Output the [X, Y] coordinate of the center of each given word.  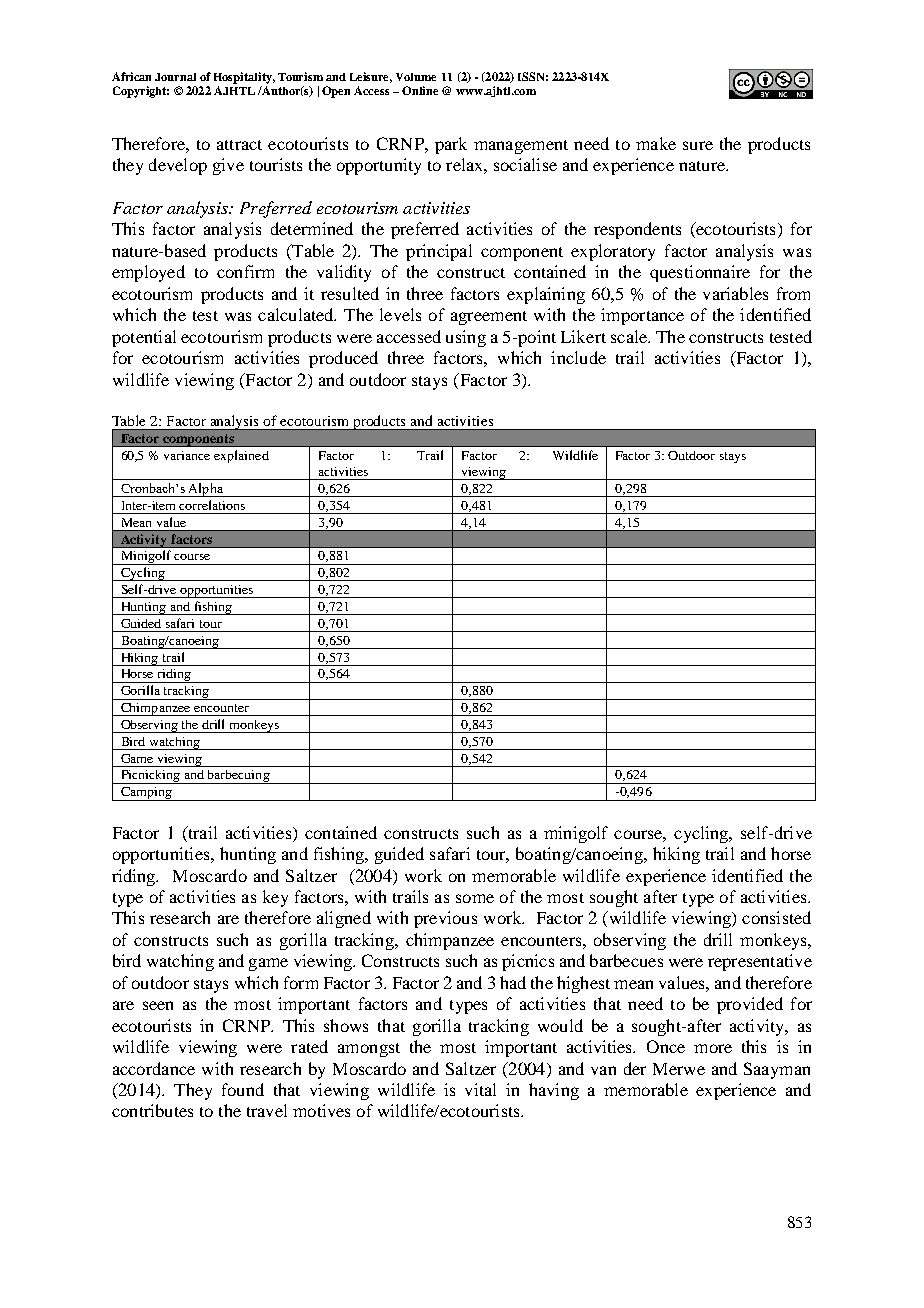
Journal [175, 77]
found [243, 1089]
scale [630, 336]
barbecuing [238, 777]
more [713, 1048]
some [475, 898]
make [656, 143]
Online [420, 90]
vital [480, 1089]
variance [187, 455]
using [466, 338]
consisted [776, 917]
